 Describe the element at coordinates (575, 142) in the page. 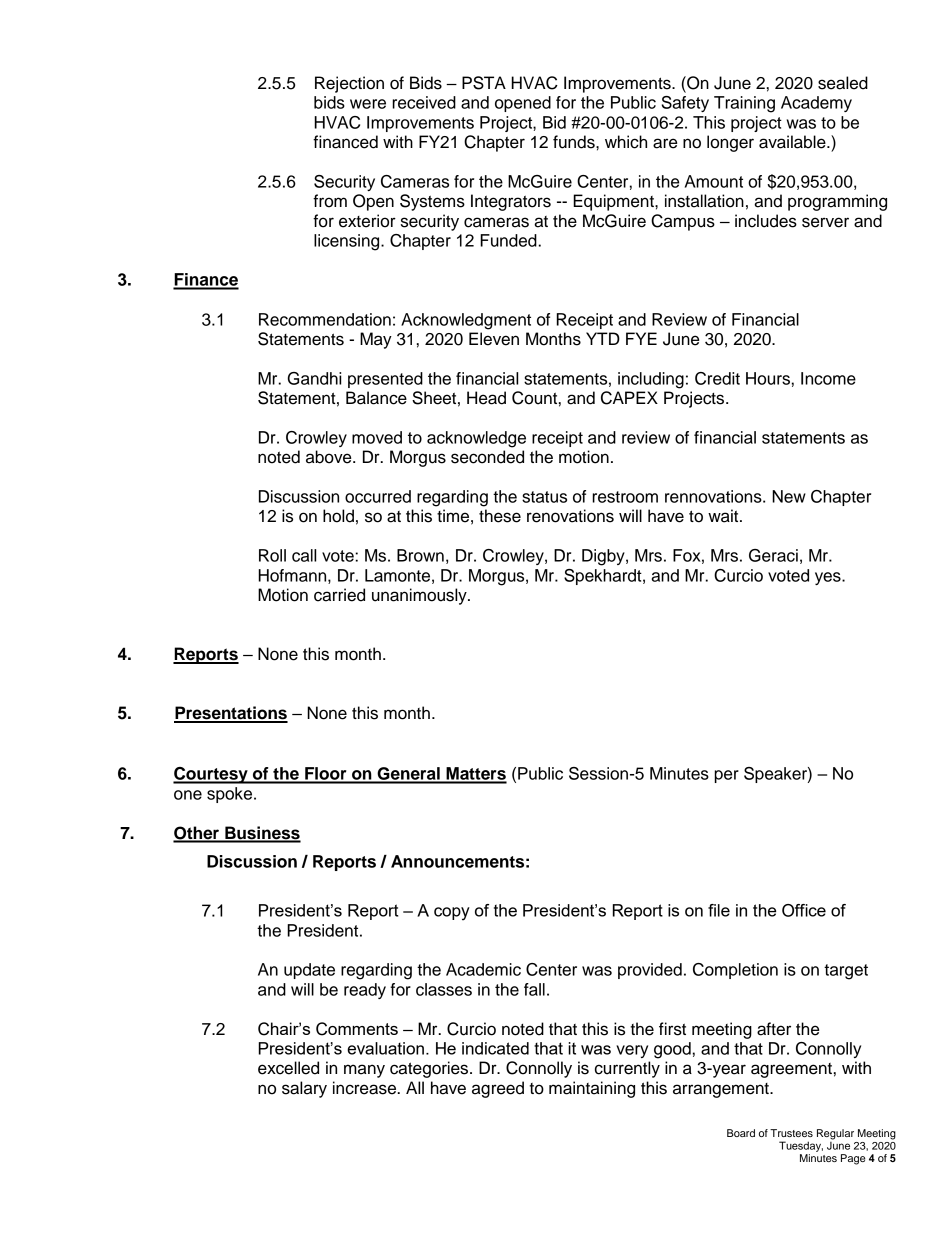

I see `funds` at that location.
